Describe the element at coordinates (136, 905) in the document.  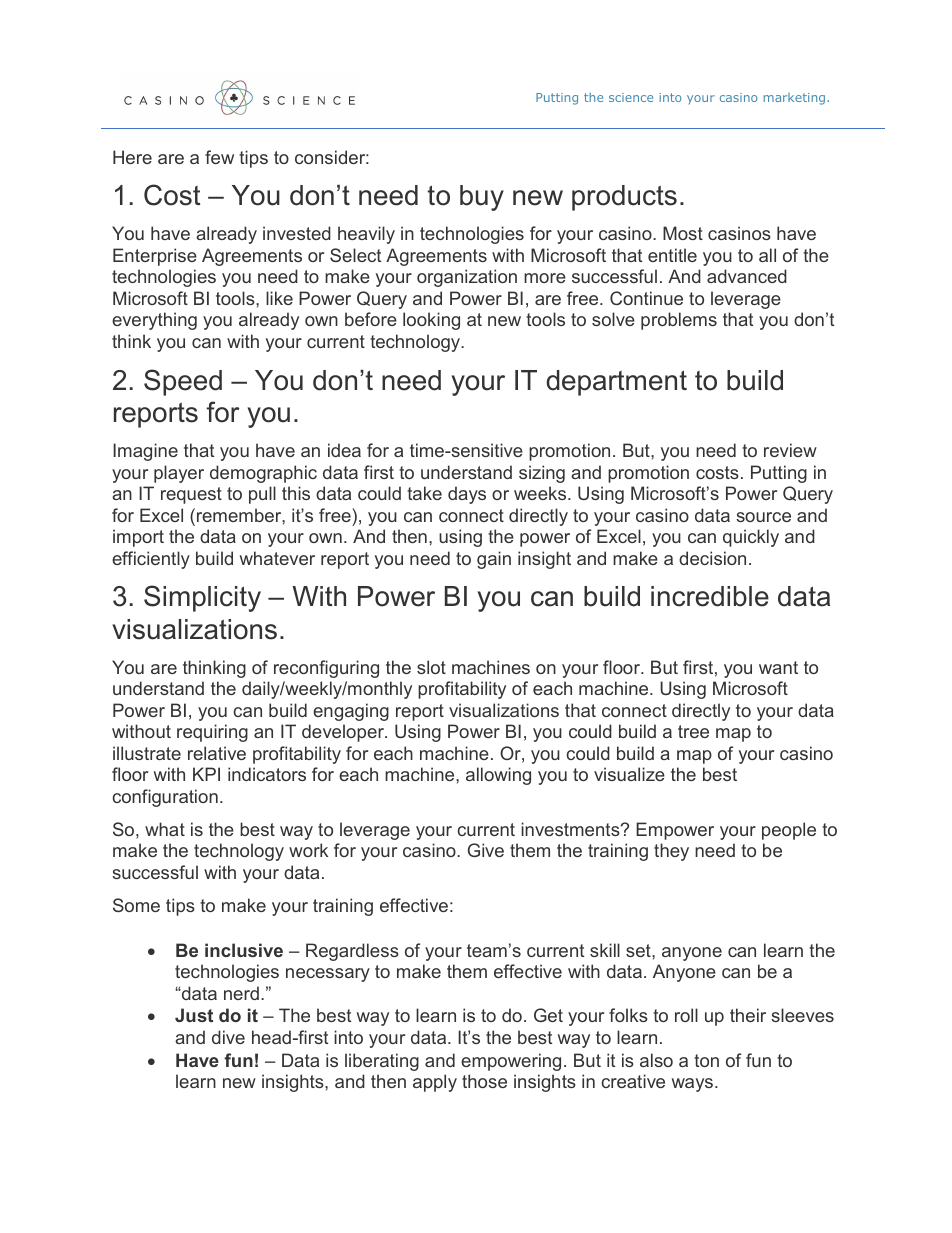
I see `Some` at that location.
